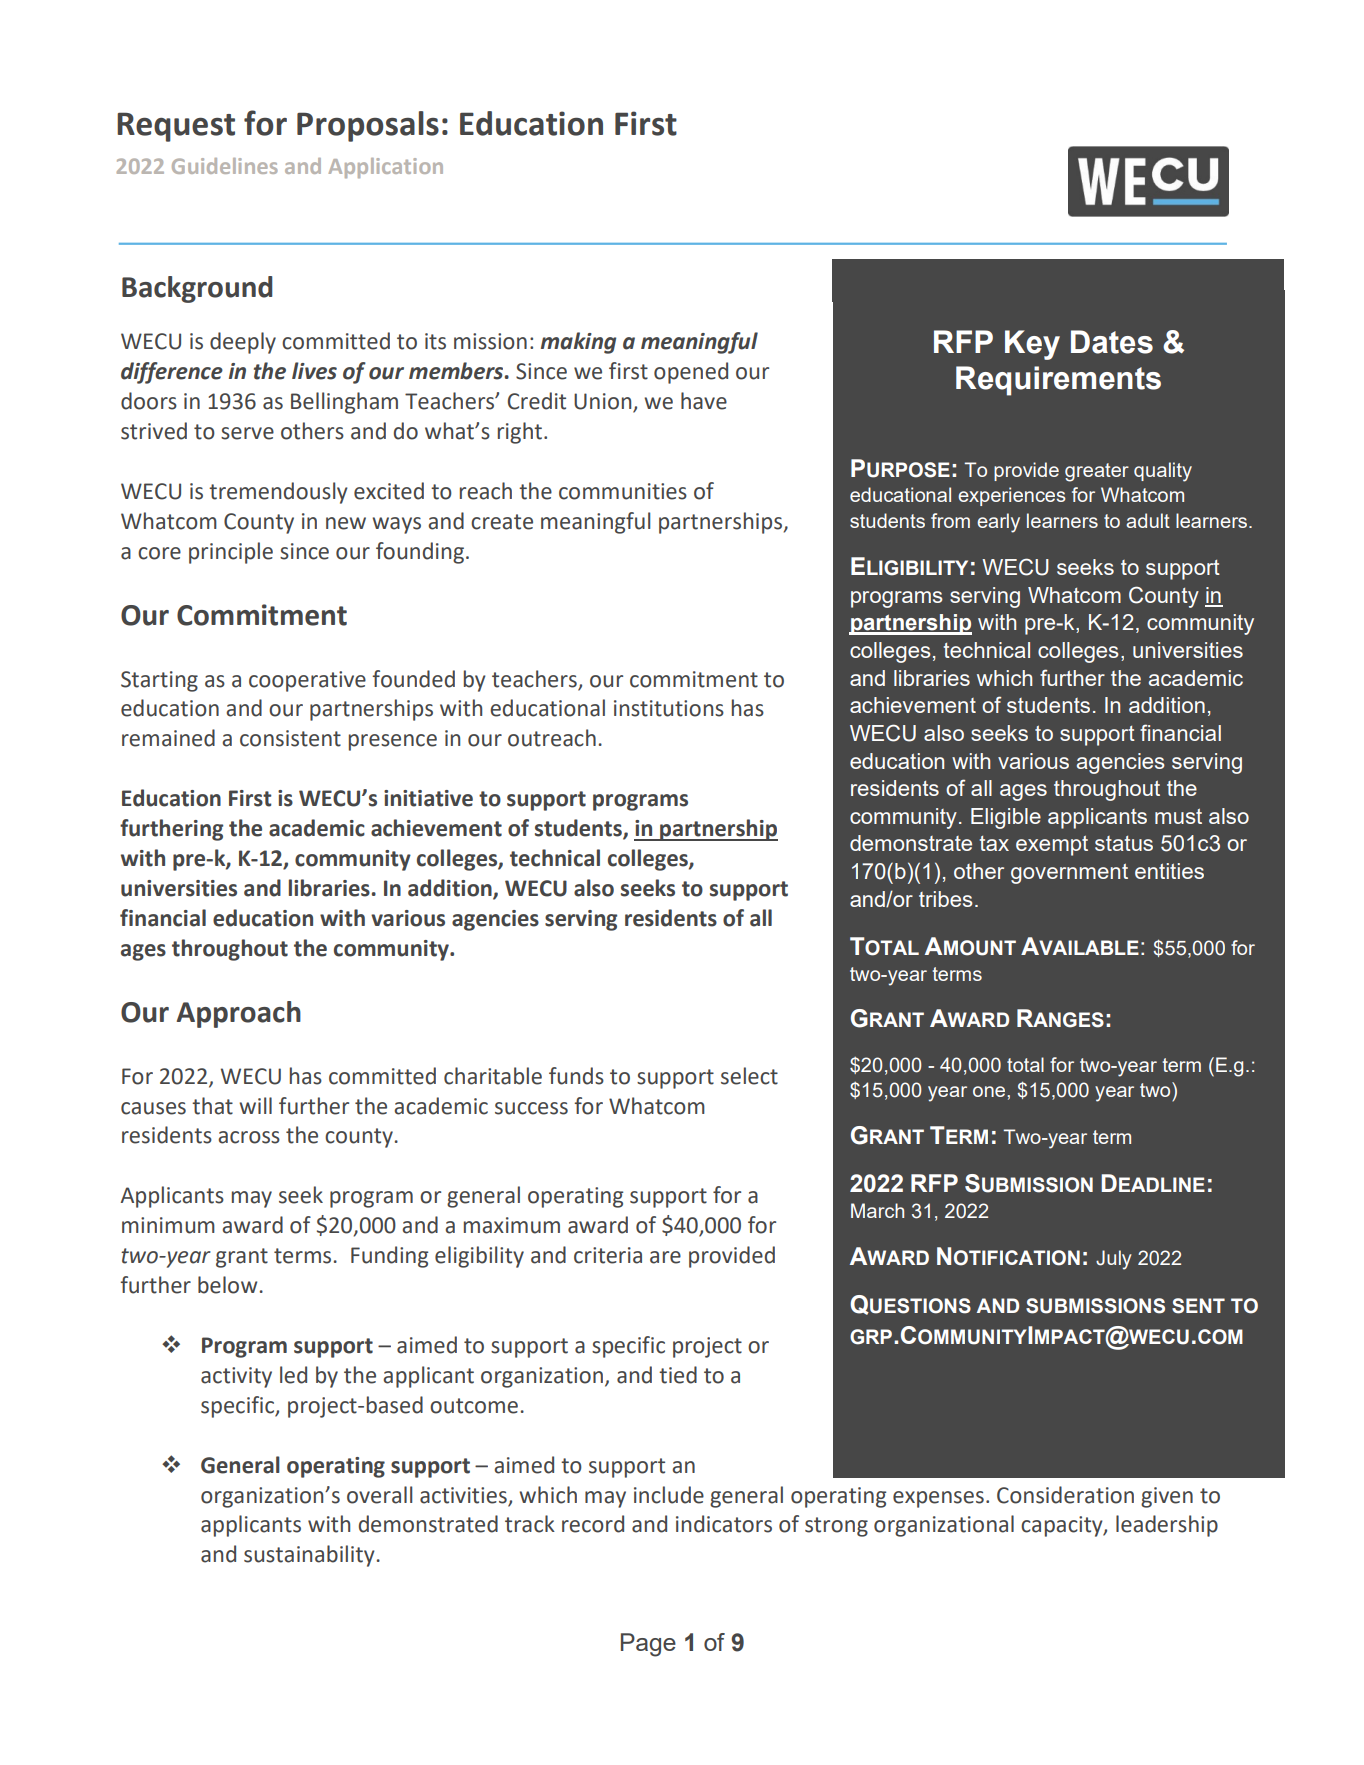 The height and width of the screenshot is (1765, 1364). What do you see at coordinates (578, 343) in the screenshot?
I see `making` at bounding box center [578, 343].
